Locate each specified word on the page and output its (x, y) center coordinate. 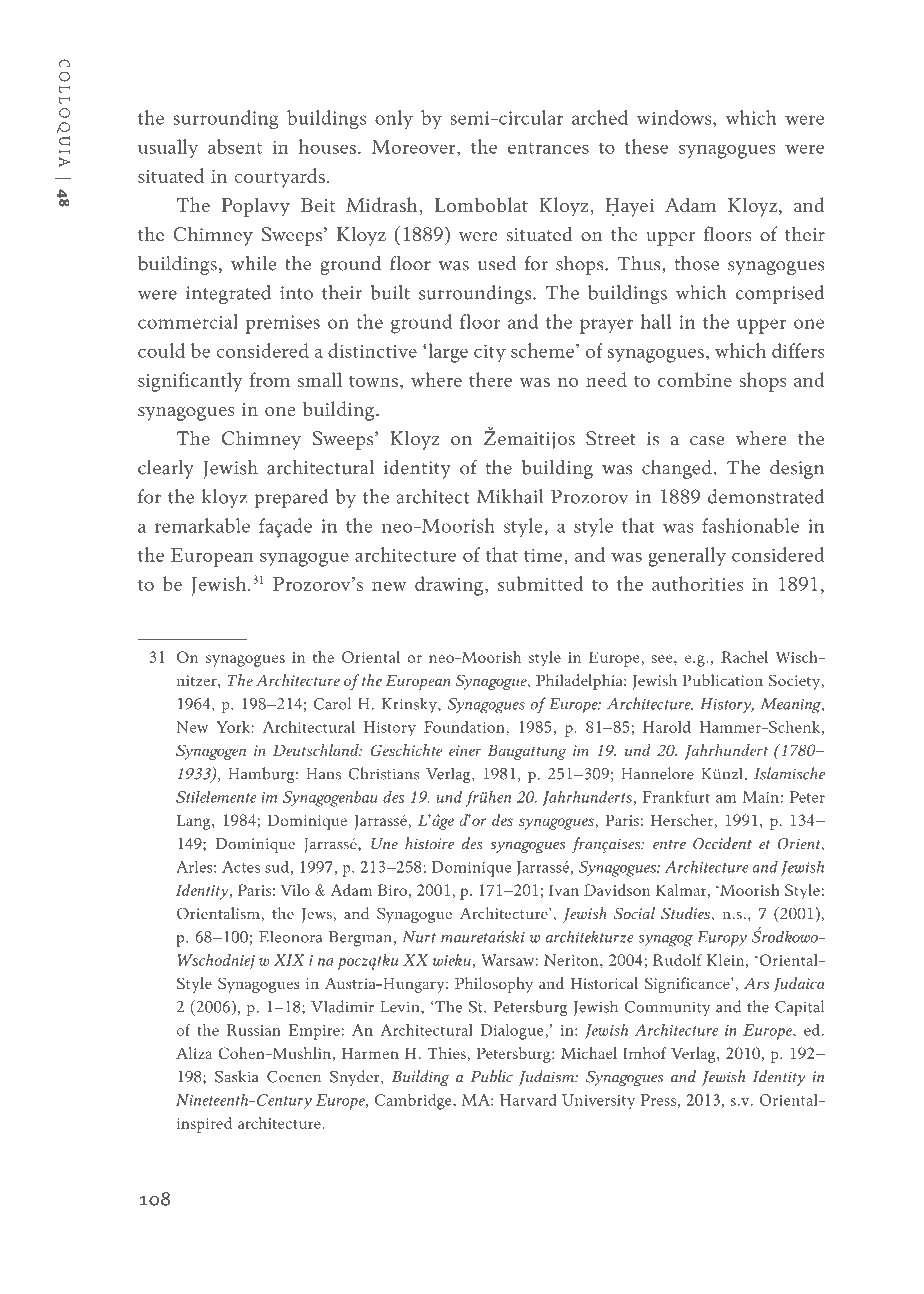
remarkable (202, 525)
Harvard (528, 1100)
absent (235, 146)
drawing (450, 586)
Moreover (415, 147)
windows (675, 117)
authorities (697, 583)
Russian (254, 1030)
